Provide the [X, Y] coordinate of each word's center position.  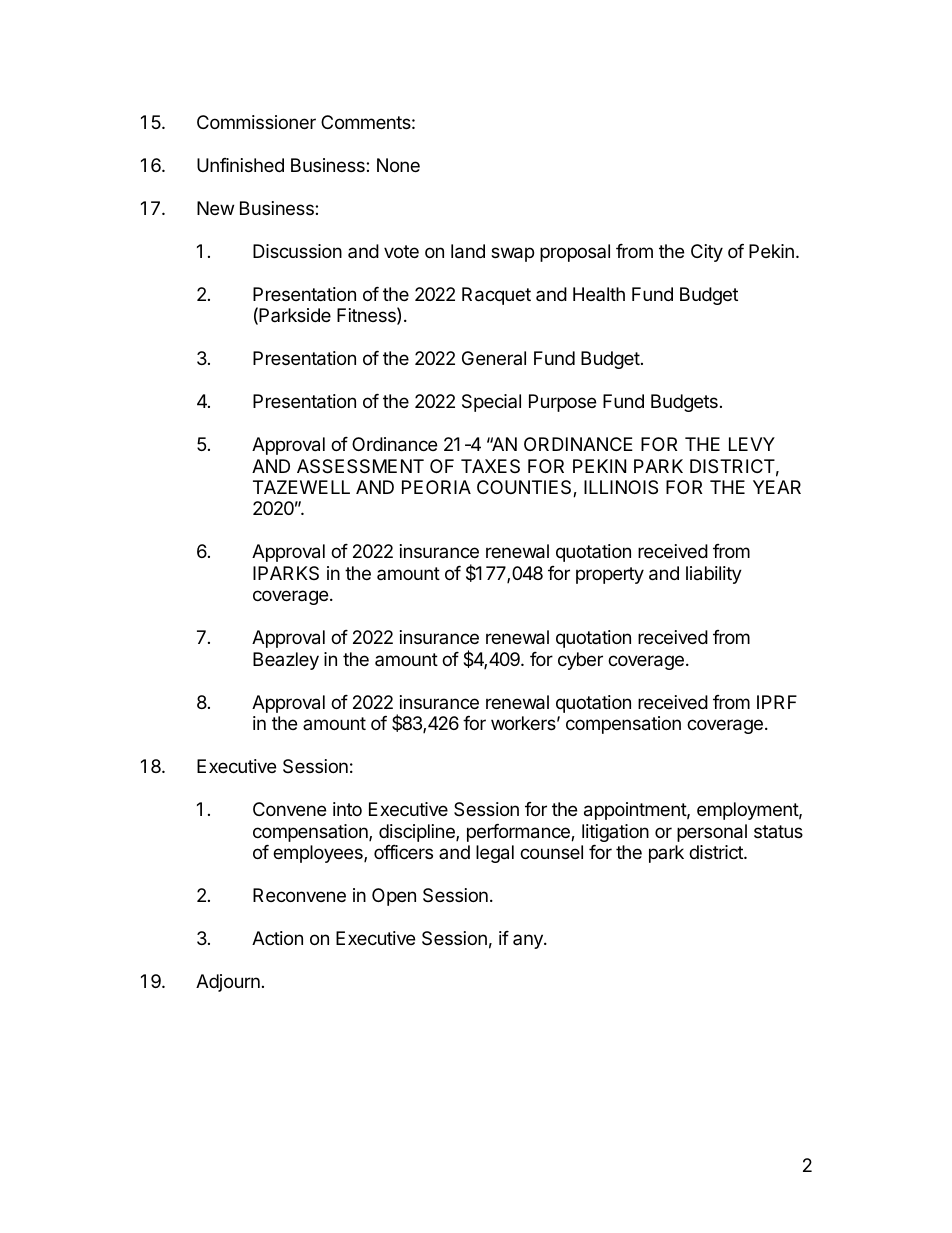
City [707, 253]
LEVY [752, 444]
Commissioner [256, 122]
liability [714, 575]
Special [491, 403]
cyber [580, 661]
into [347, 809]
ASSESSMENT [360, 466]
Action [277, 938]
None [398, 165]
